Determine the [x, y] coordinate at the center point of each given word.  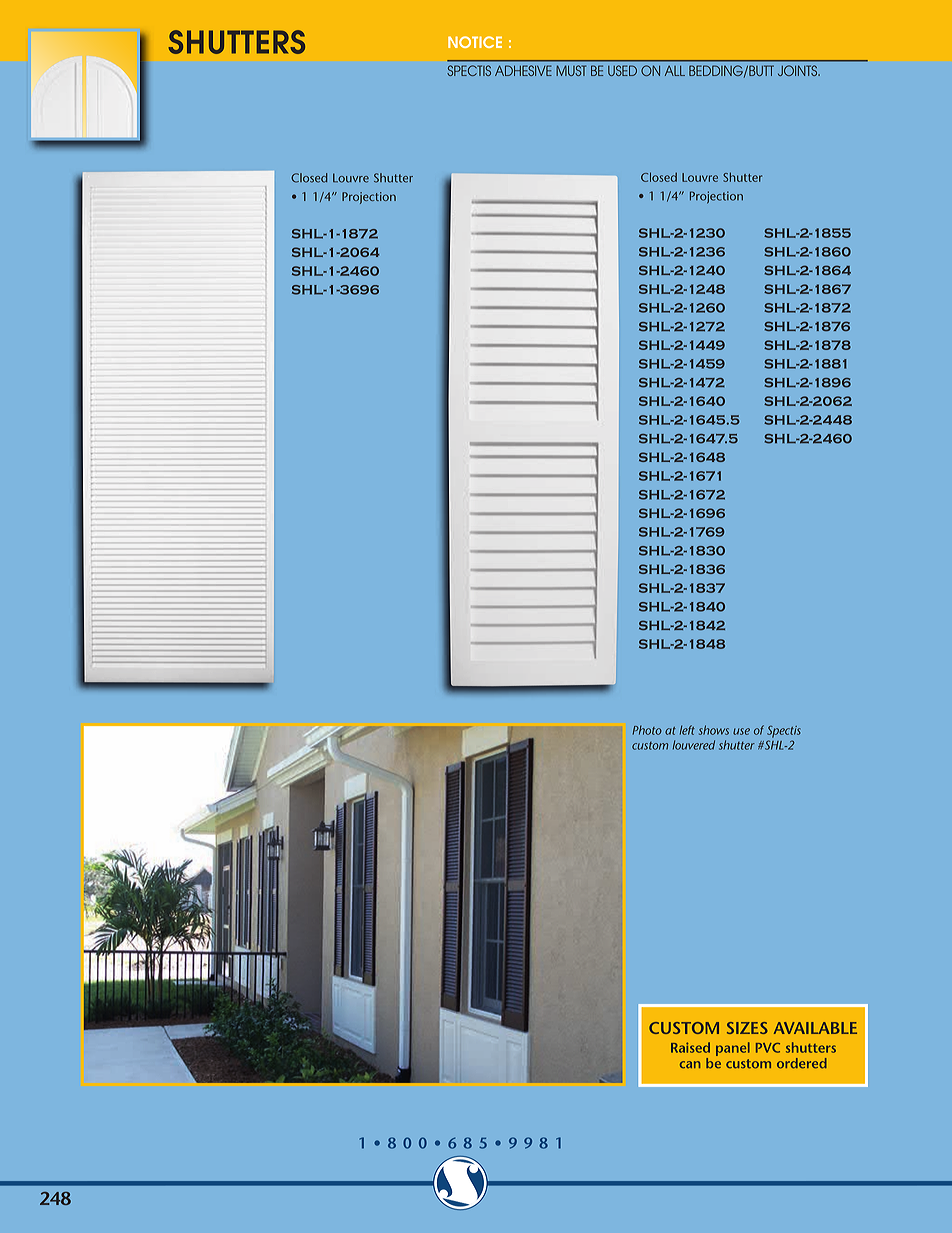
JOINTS [799, 70]
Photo [647, 730]
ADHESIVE [523, 70]
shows [714, 730]
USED [622, 70]
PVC [768, 1048]
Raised [690, 1047]
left [687, 730]
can [690, 1065]
